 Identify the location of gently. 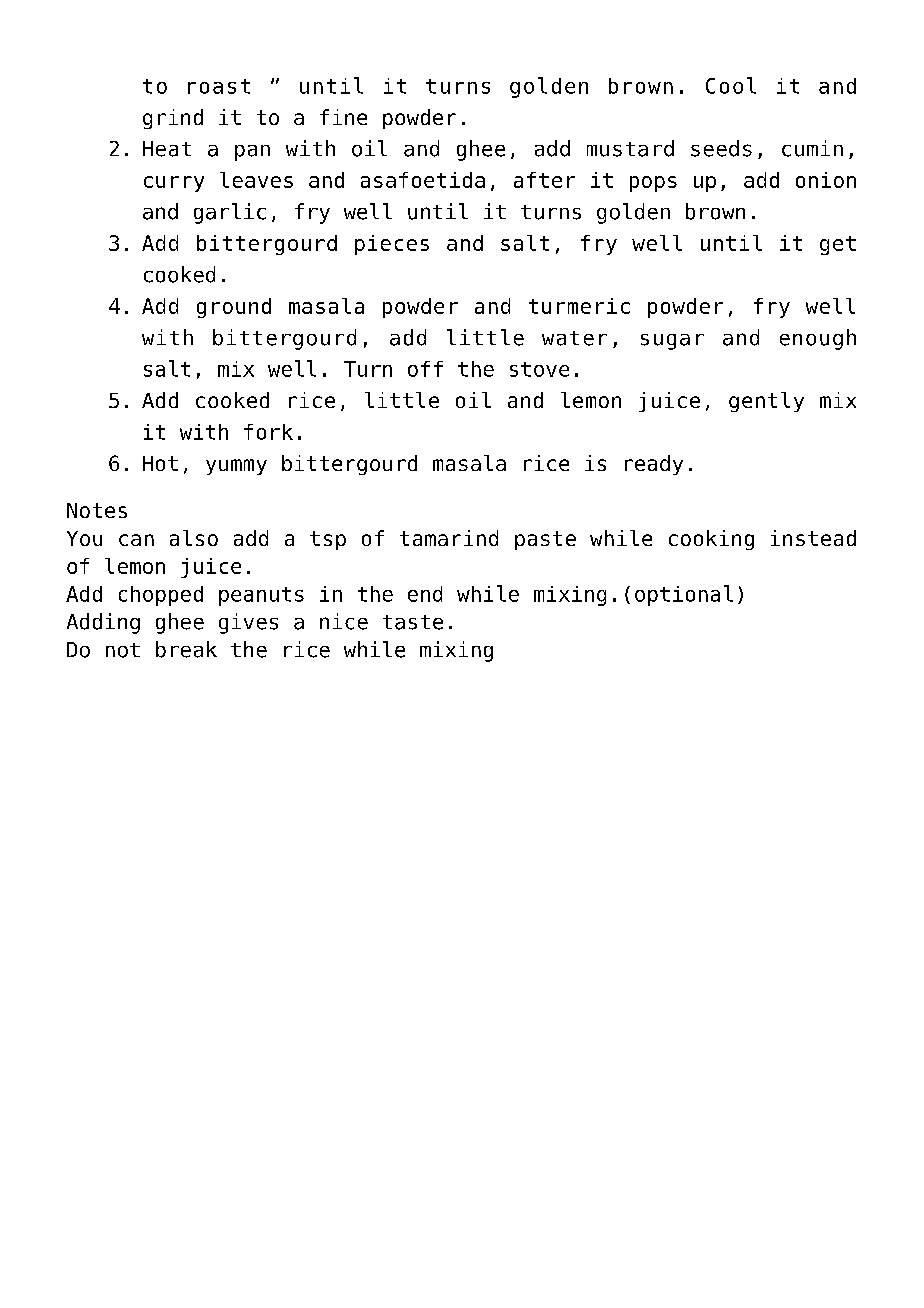
(766, 402).
